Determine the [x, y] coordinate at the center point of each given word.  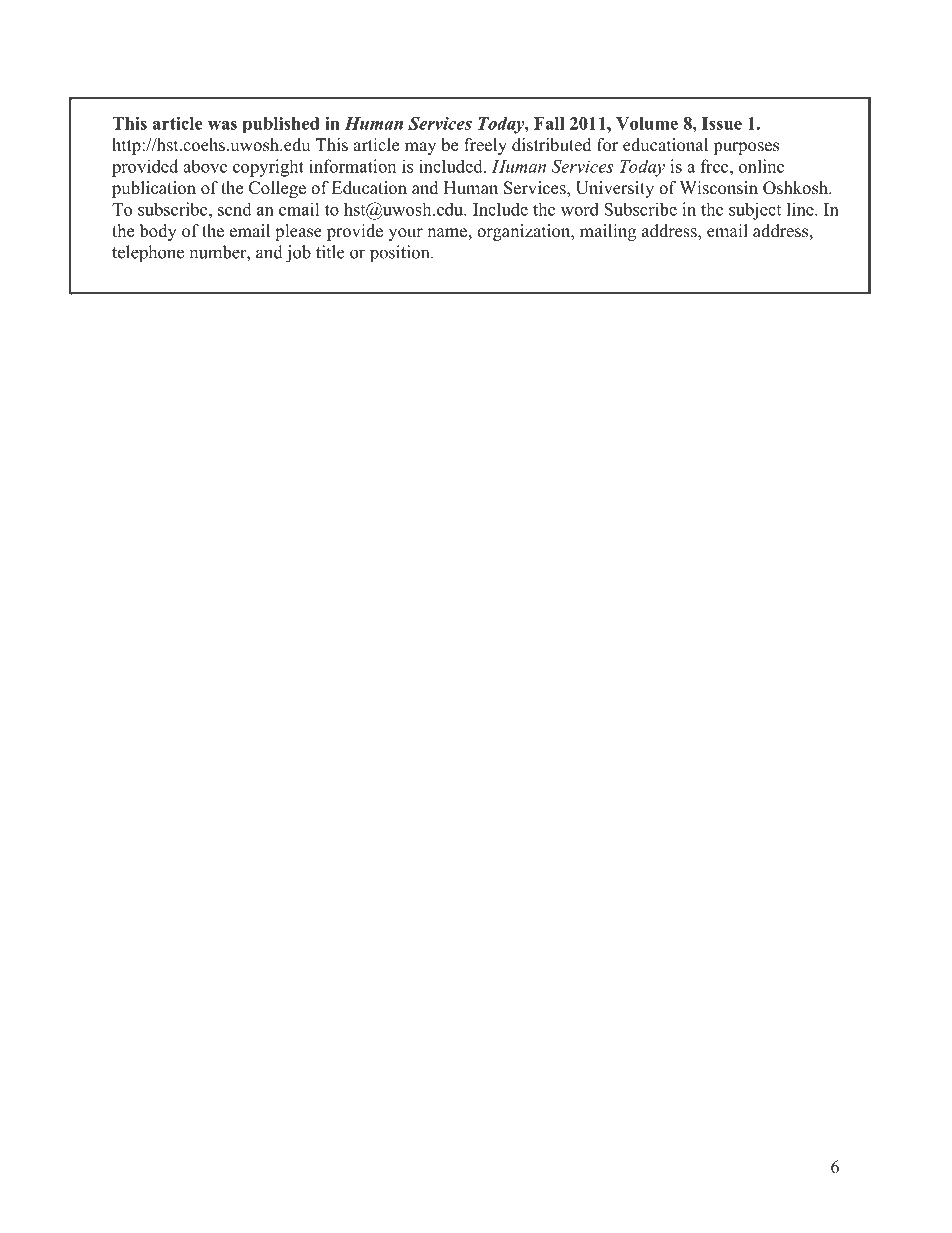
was [222, 125]
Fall [549, 123]
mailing [608, 232]
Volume [647, 123]
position [401, 254]
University [615, 189]
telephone [148, 254]
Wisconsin [719, 188]
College [277, 189]
